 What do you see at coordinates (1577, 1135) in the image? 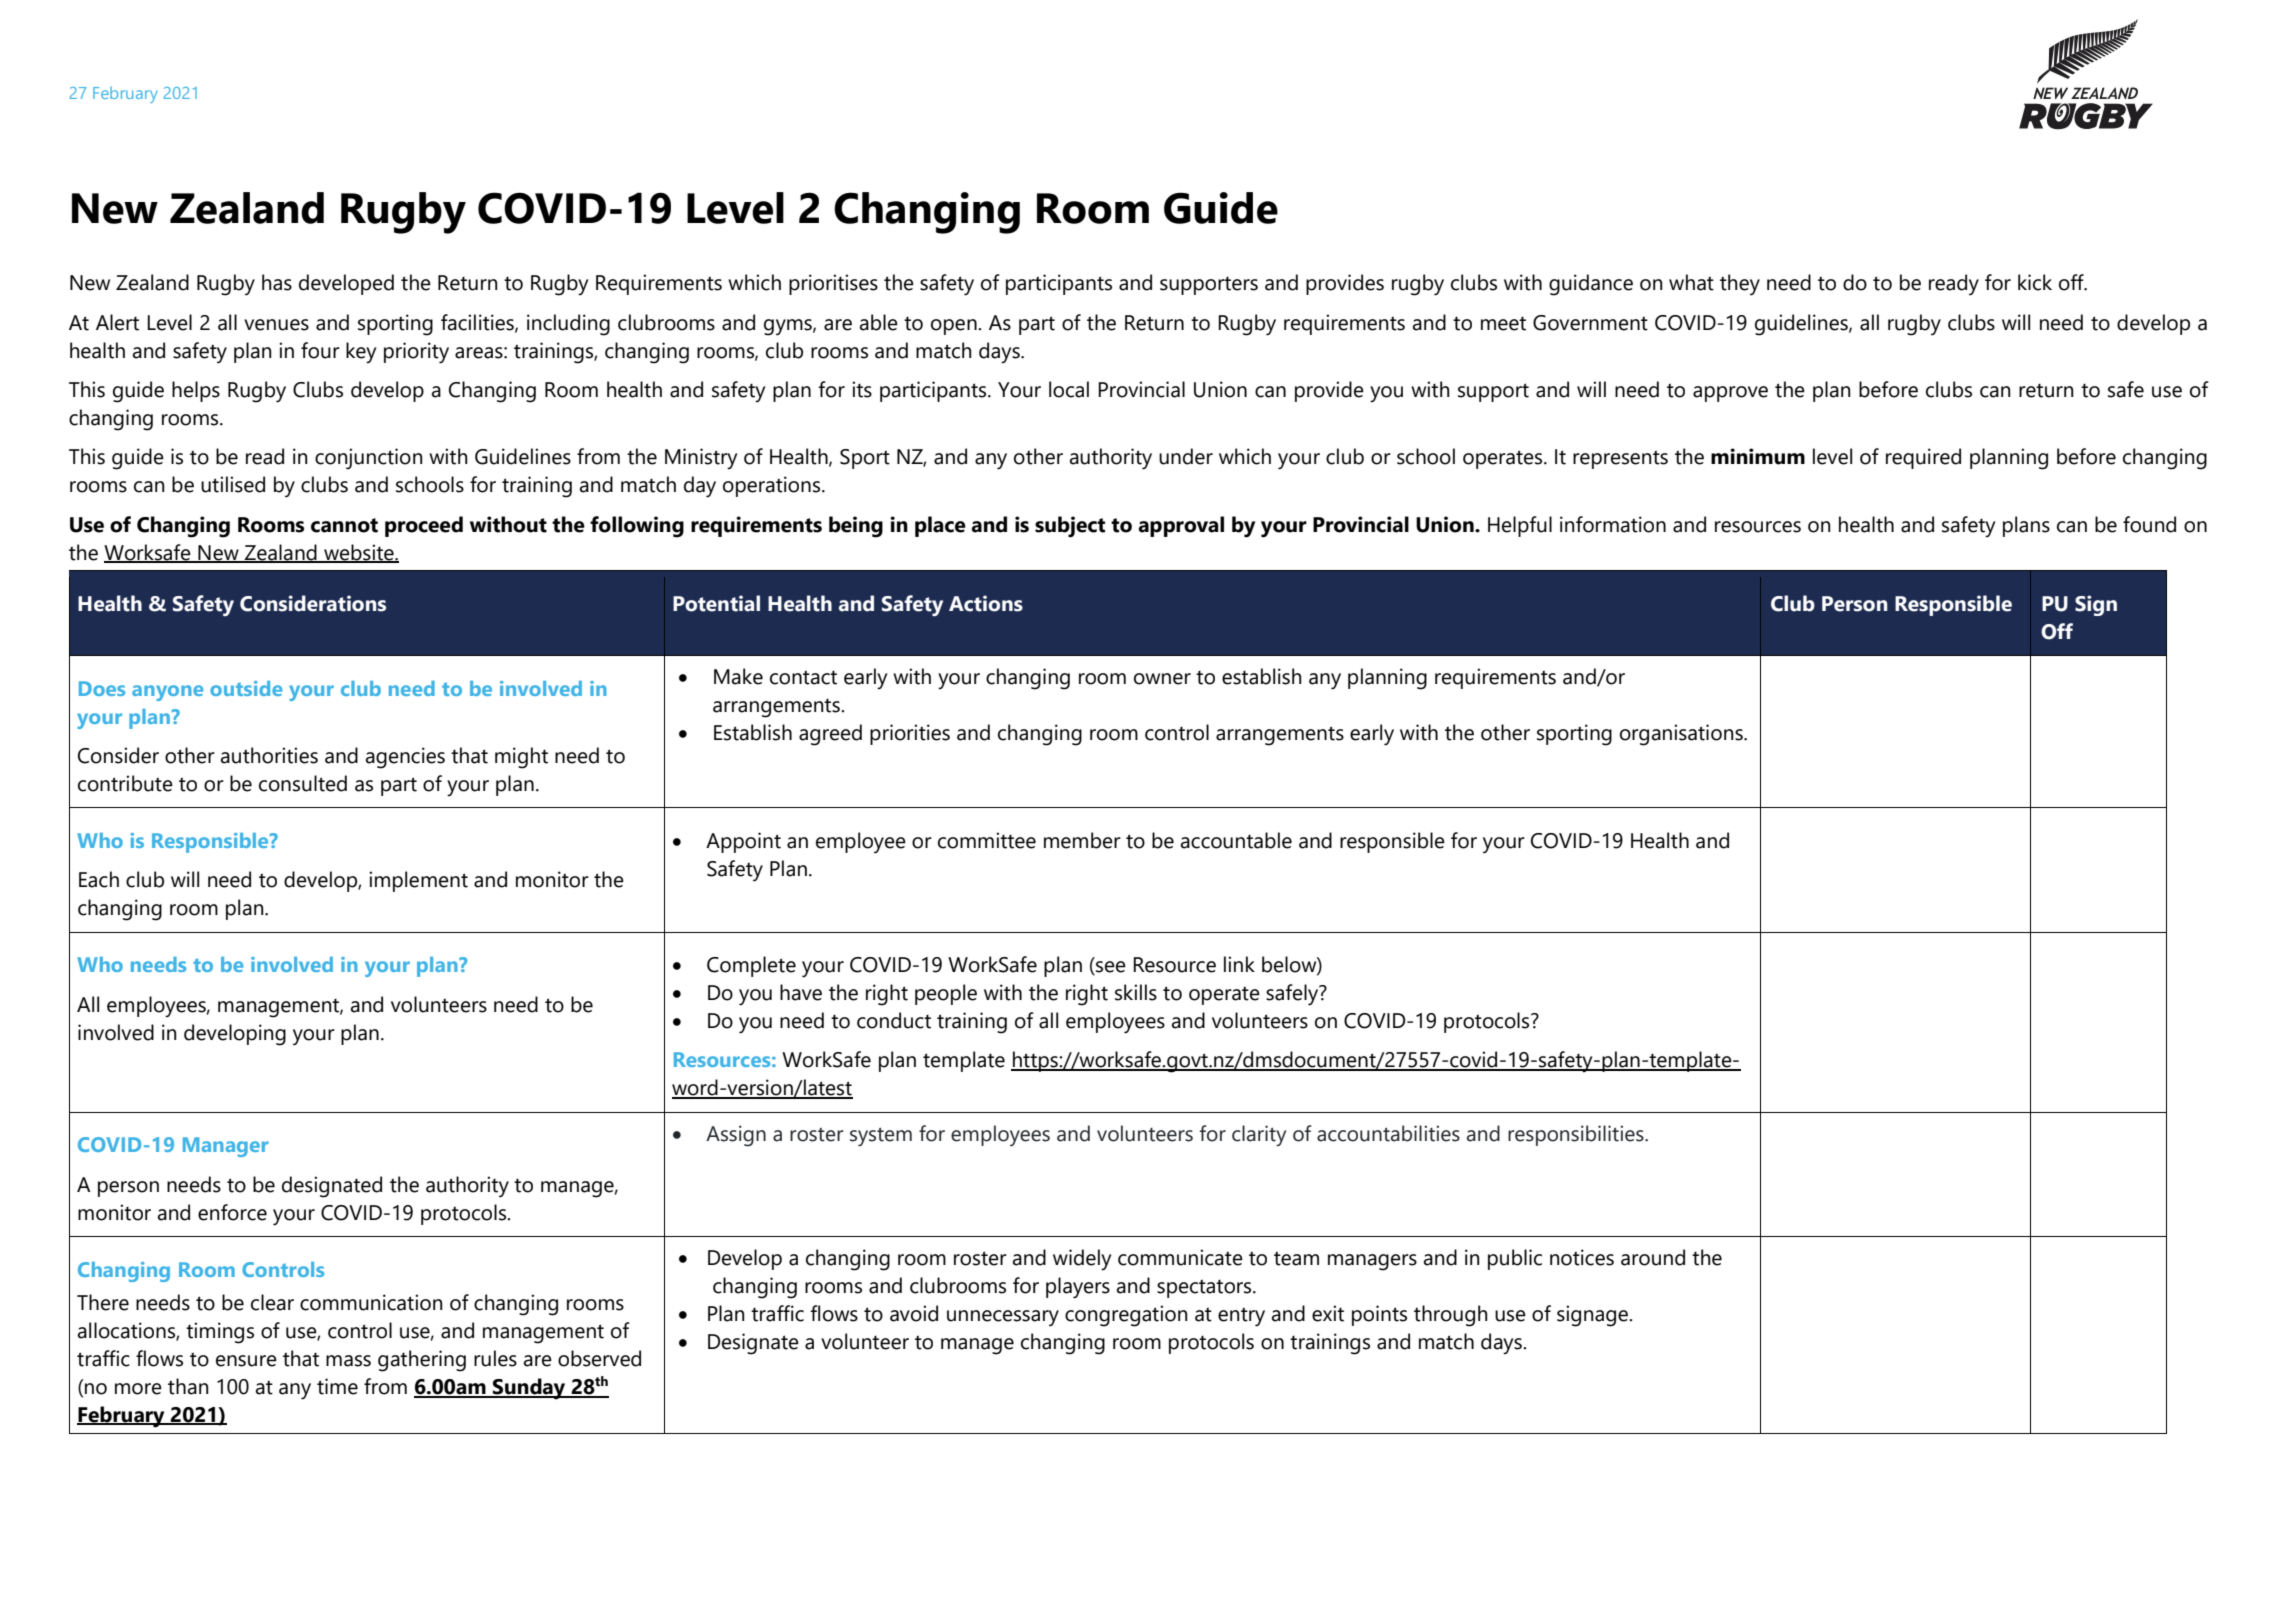
I see `responsibilities` at bounding box center [1577, 1135].
